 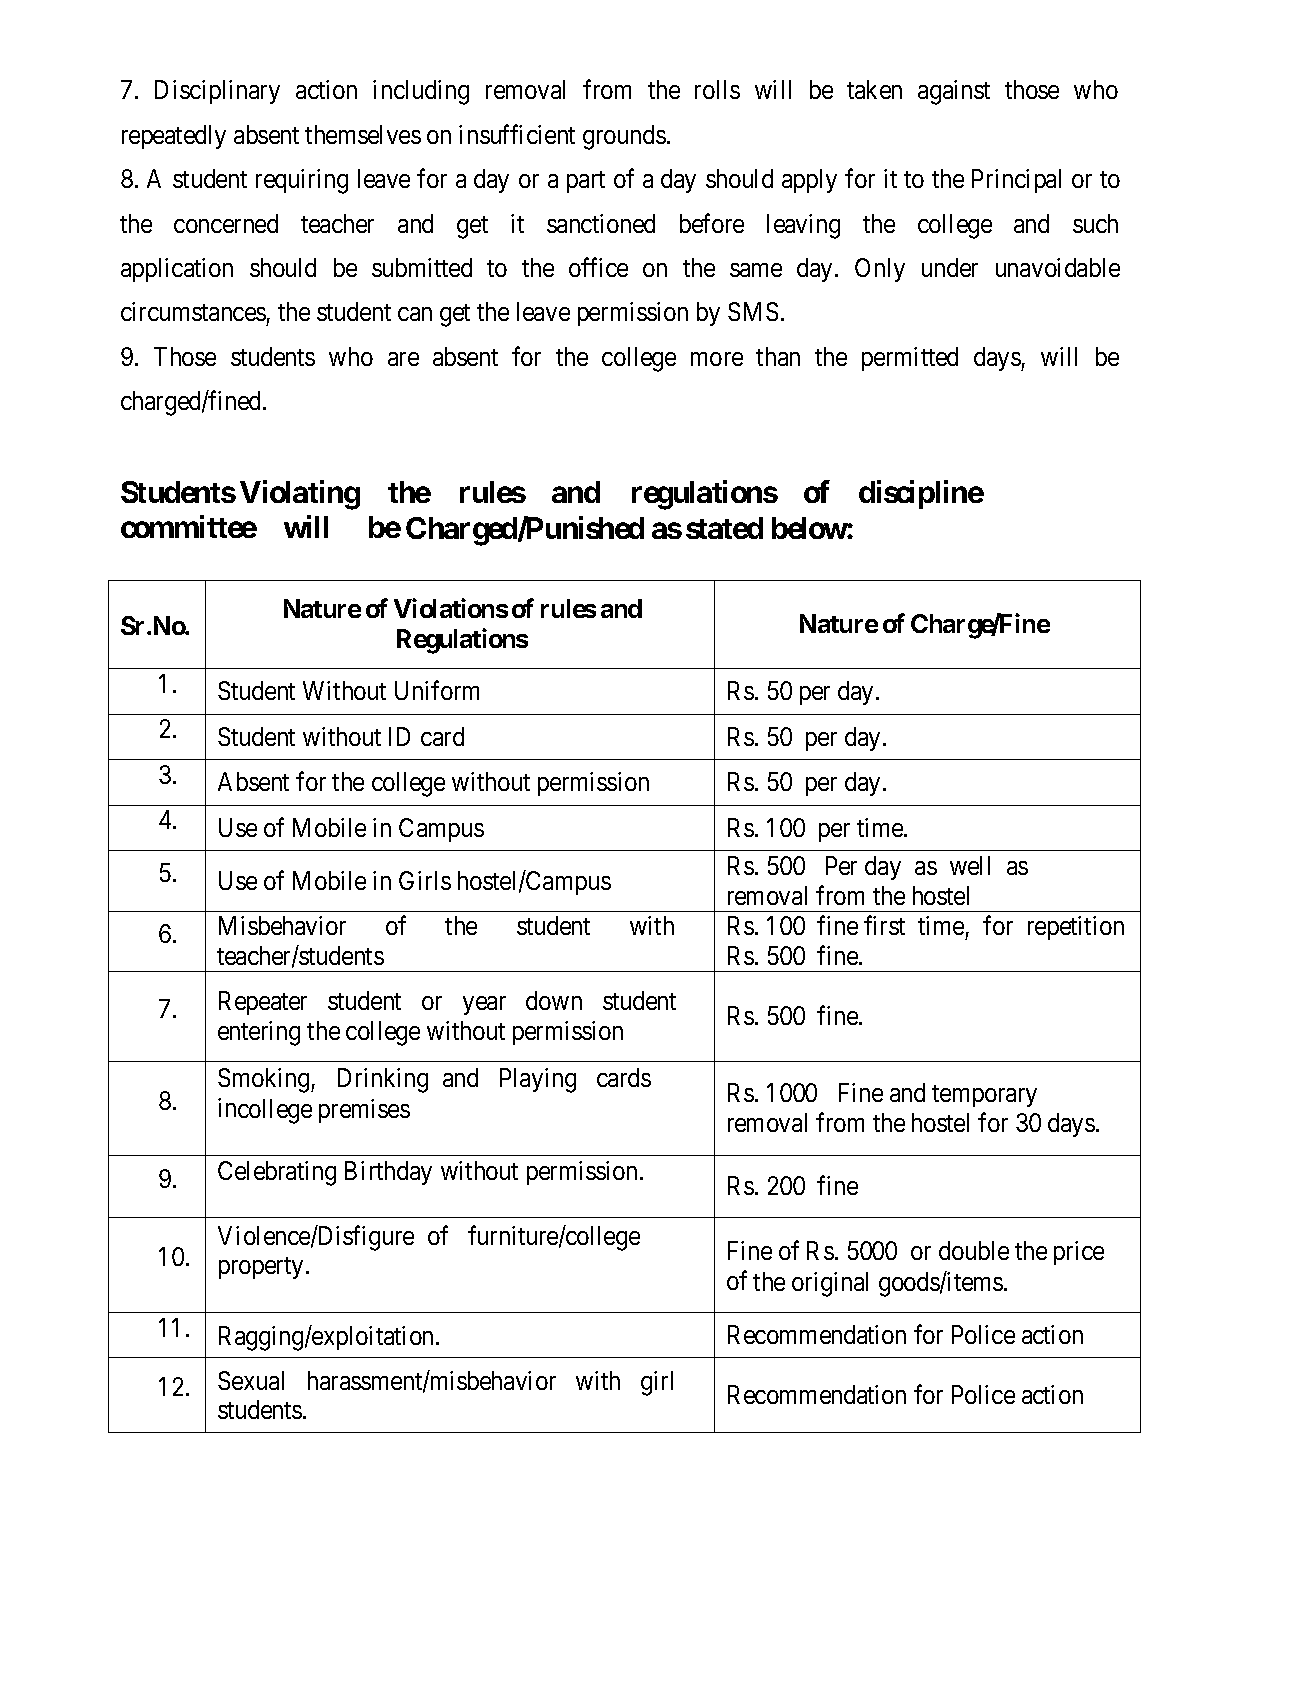 I want to click on Sexual, so click(x=251, y=1380).
